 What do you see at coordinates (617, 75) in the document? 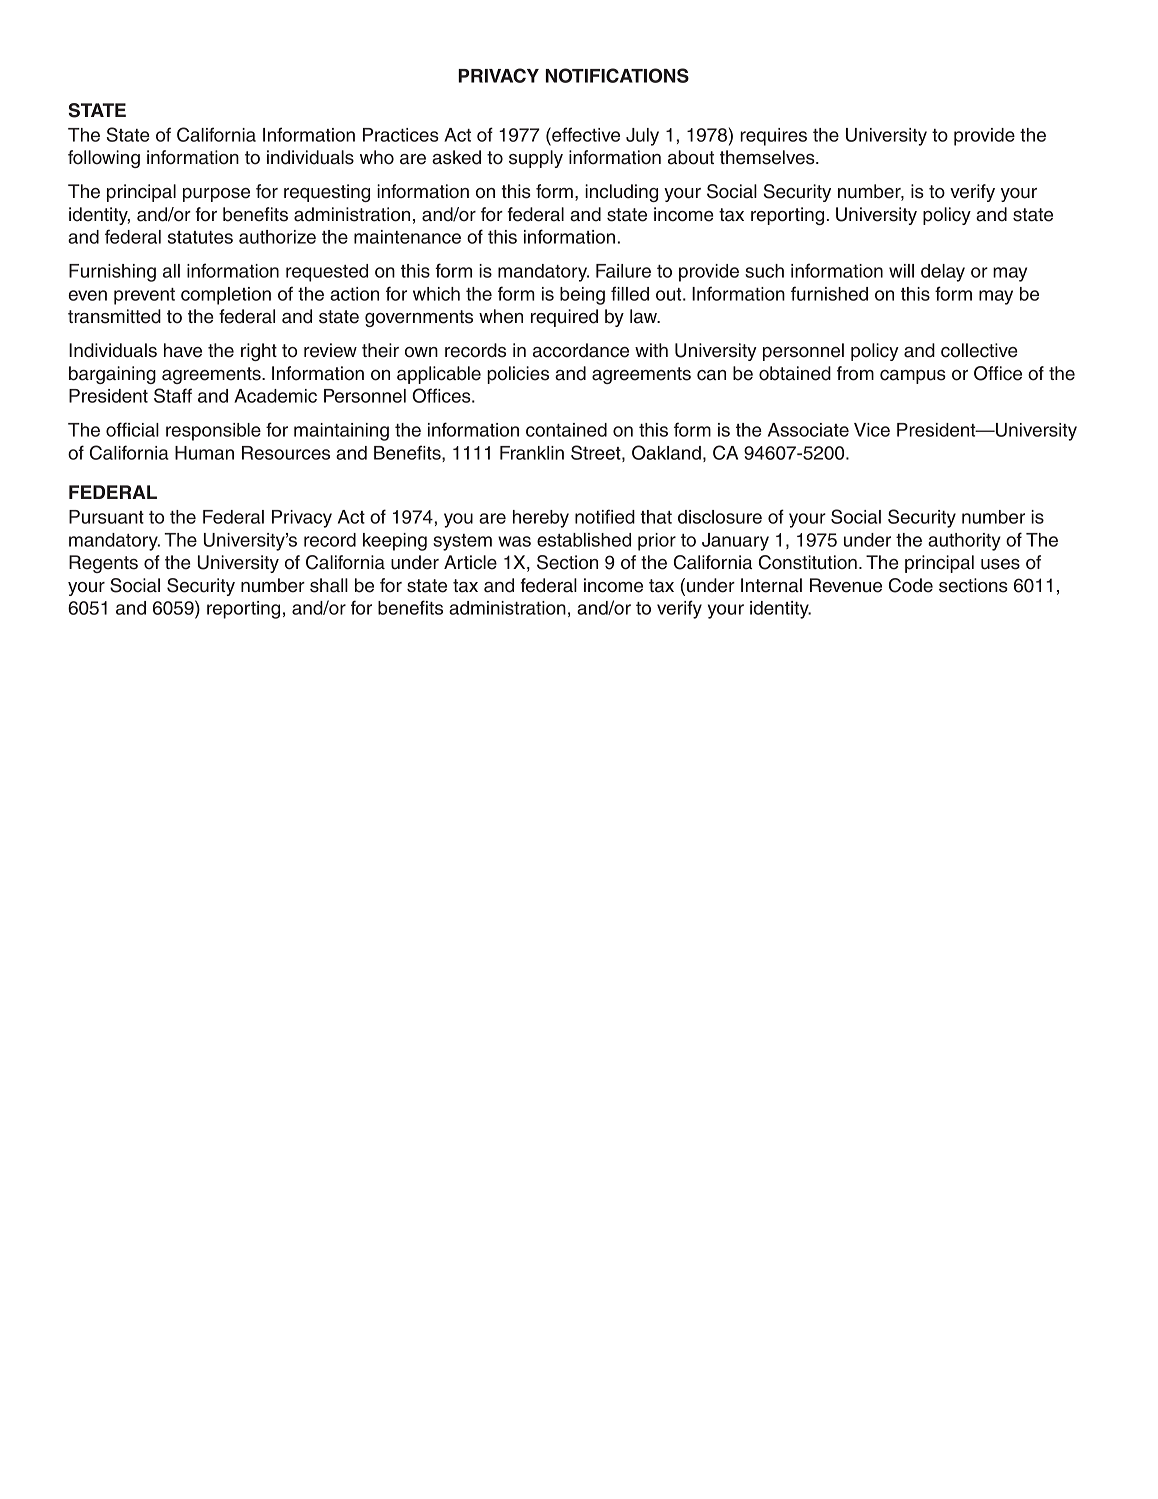
I see `NOTIFICATIONS` at bounding box center [617, 75].
